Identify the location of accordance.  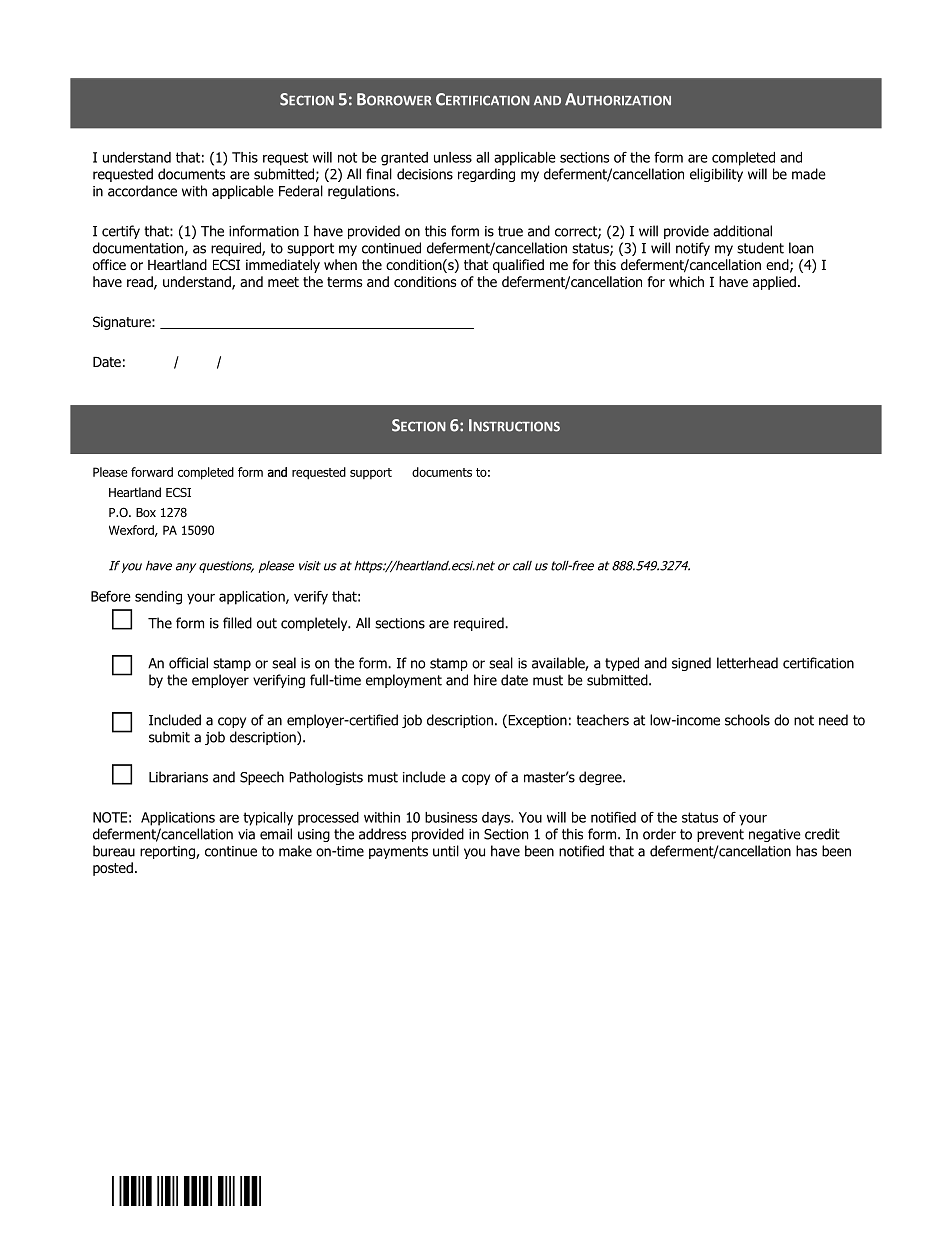
(142, 191).
